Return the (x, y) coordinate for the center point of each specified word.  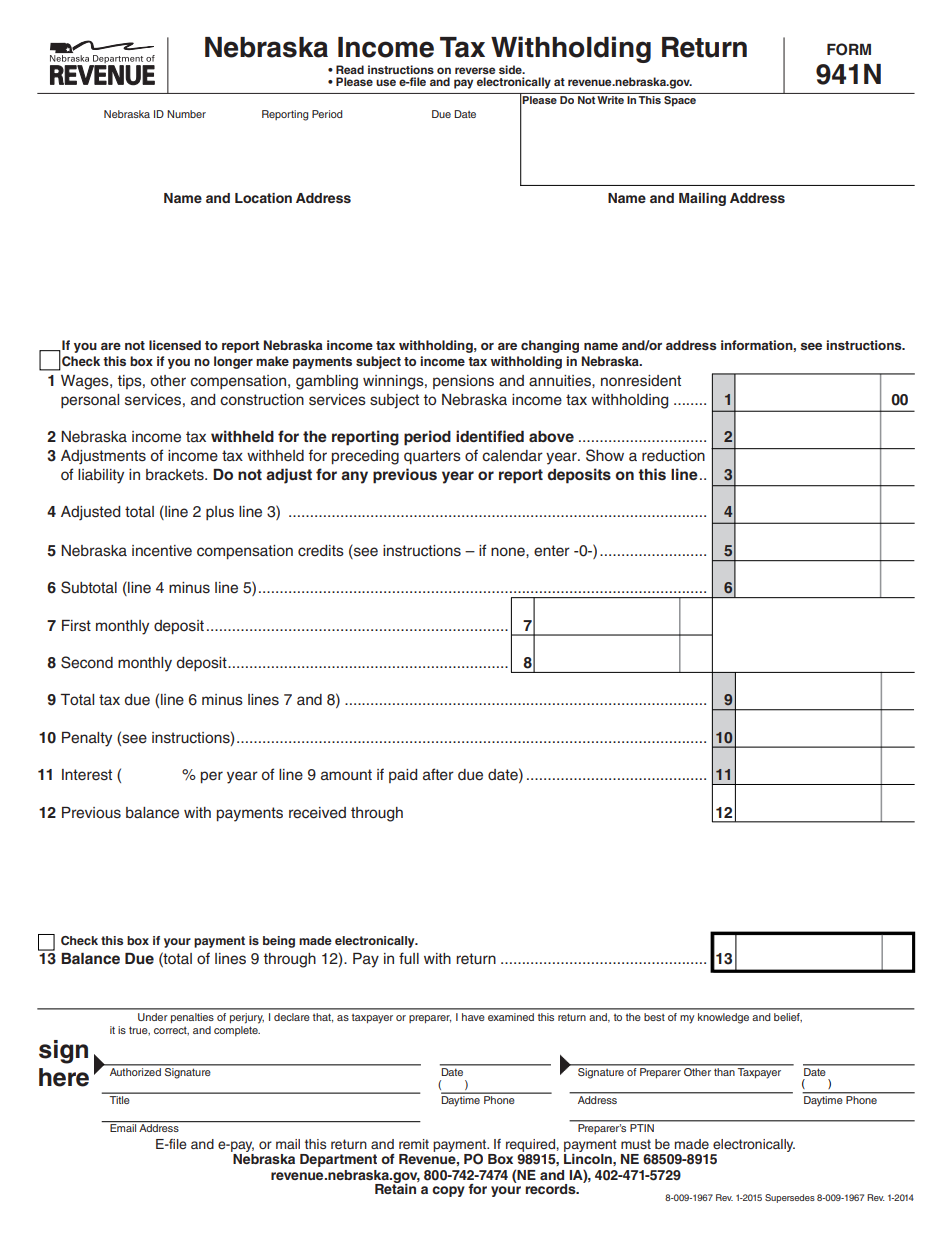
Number (186, 114)
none (509, 552)
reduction (673, 456)
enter (552, 551)
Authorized (135, 1072)
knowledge (723, 1018)
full (409, 958)
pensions (463, 382)
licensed (175, 345)
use (386, 82)
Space (680, 100)
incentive (162, 551)
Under (153, 1017)
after (438, 774)
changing (550, 346)
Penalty (87, 739)
